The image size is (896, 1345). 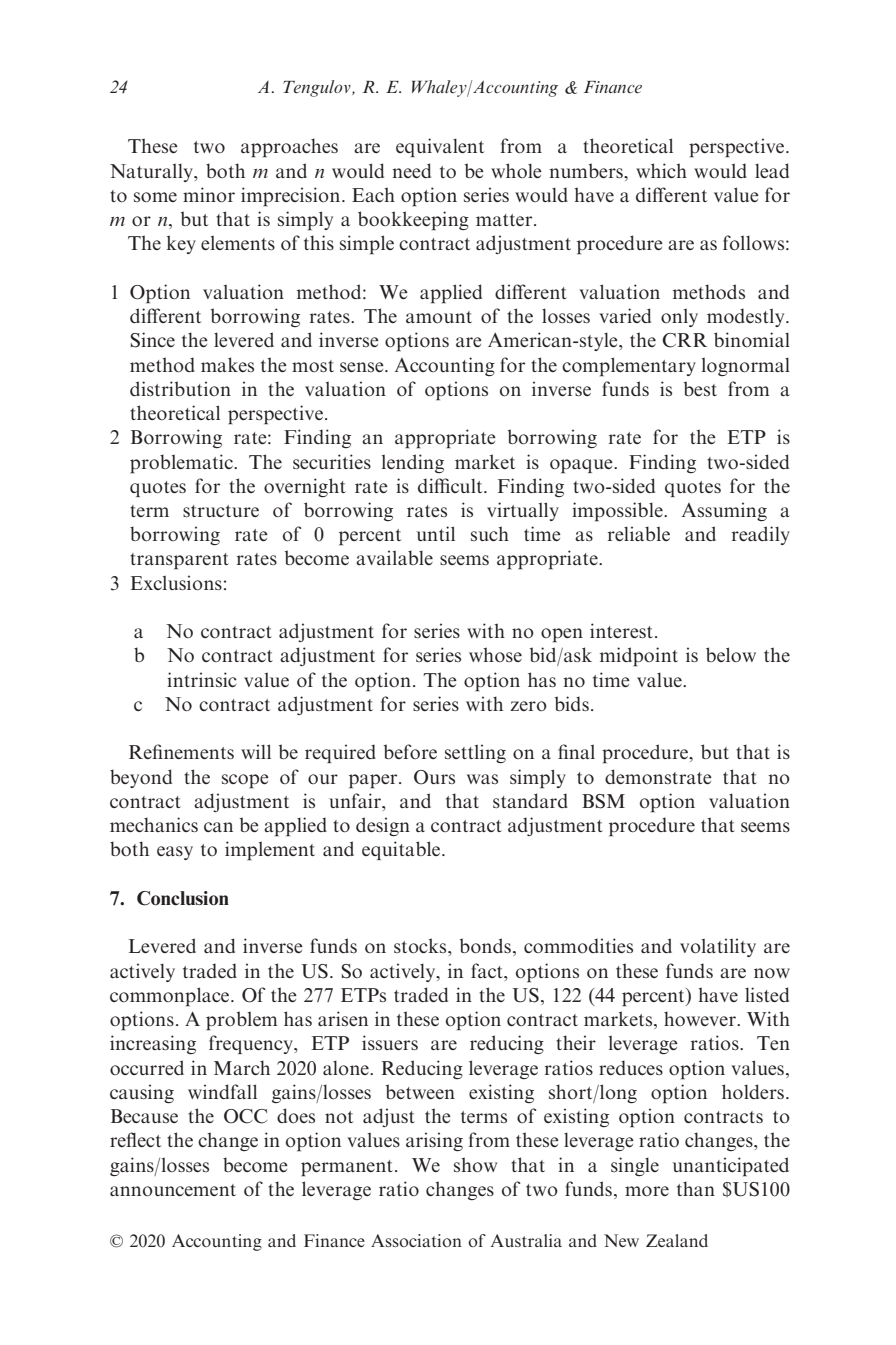 What do you see at coordinates (202, 679) in the screenshot?
I see `intrinsic` at bounding box center [202, 679].
